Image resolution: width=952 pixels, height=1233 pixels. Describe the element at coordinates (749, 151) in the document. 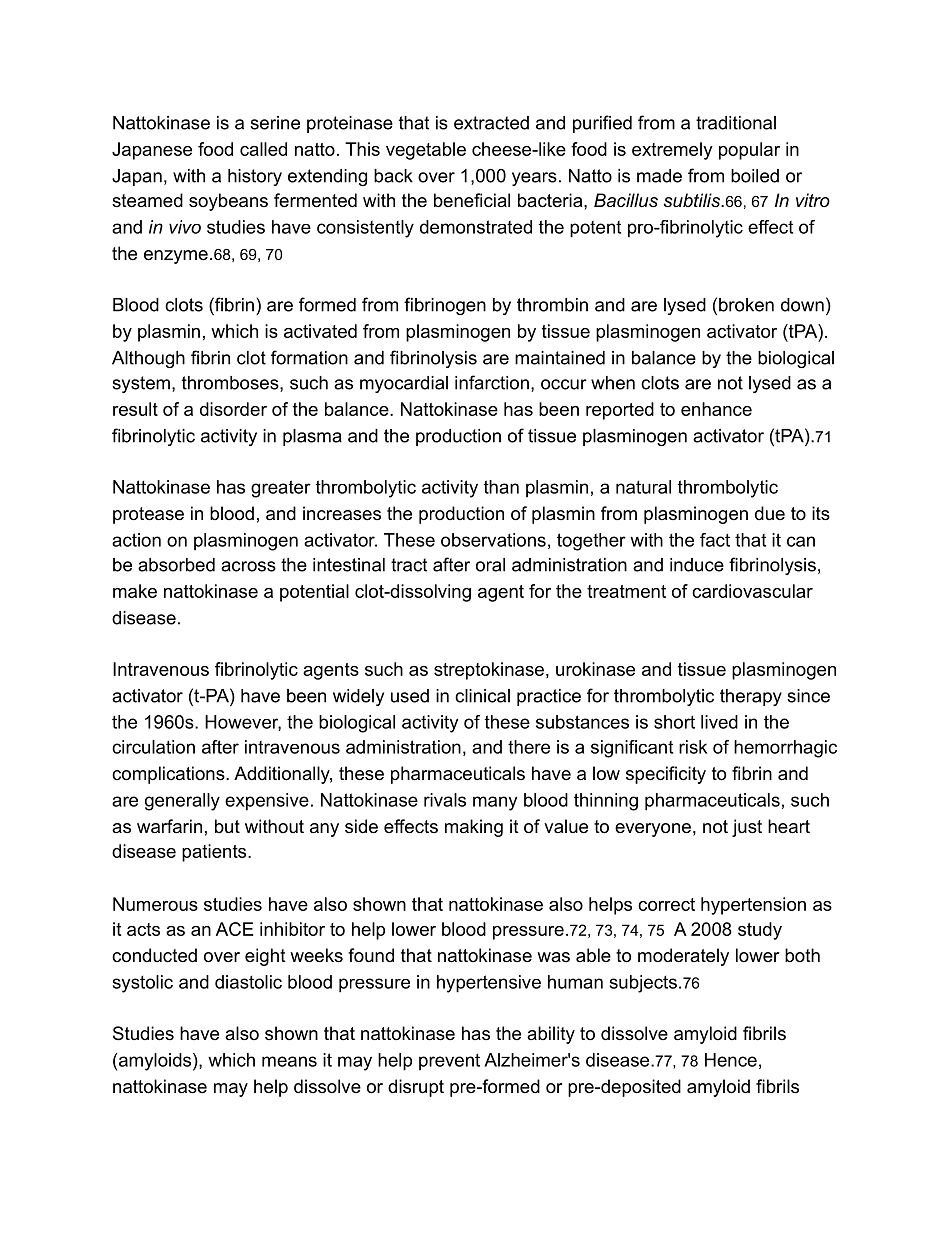

I see `popular` at that location.
